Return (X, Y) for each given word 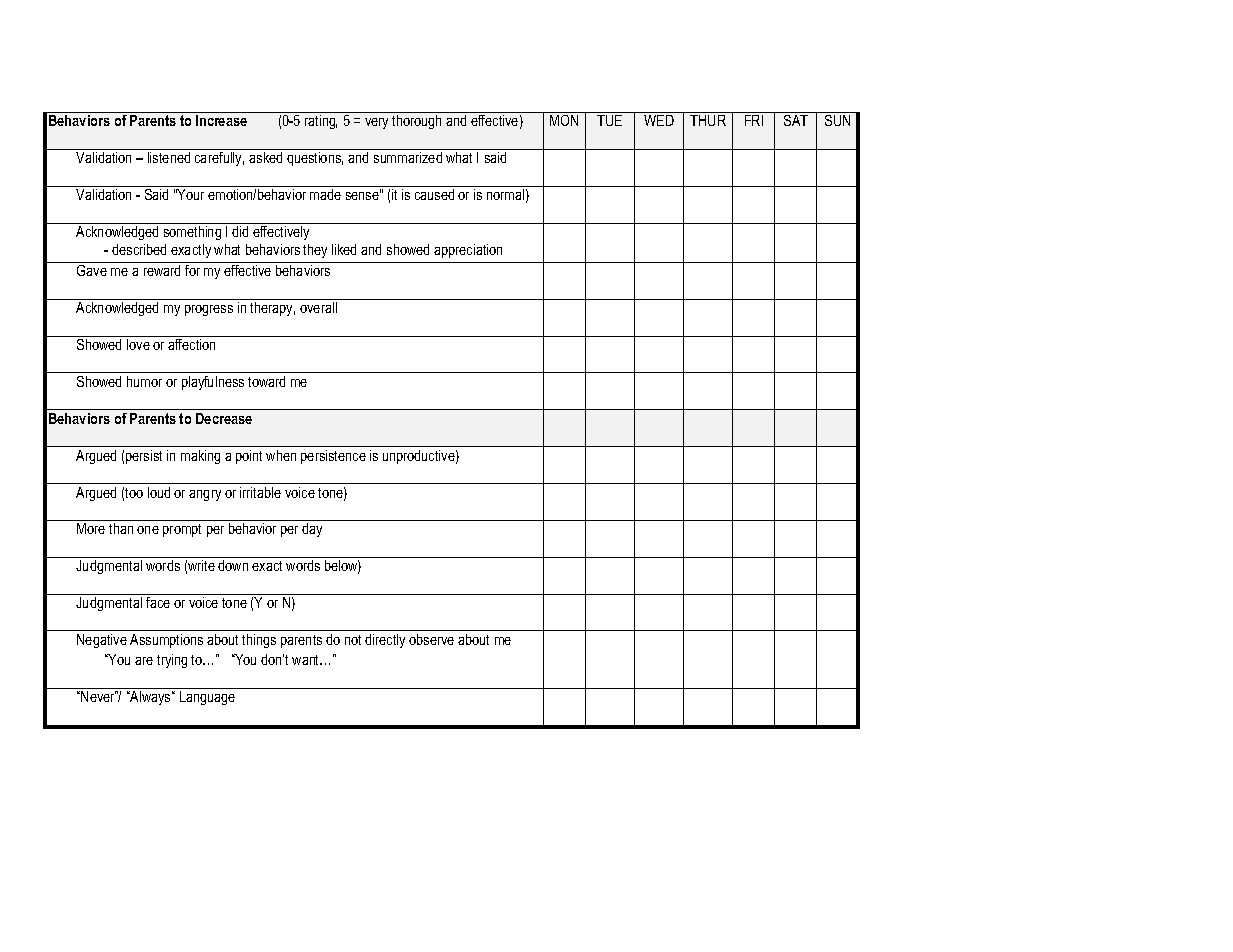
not (353, 640)
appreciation (468, 251)
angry (205, 495)
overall (318, 307)
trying (172, 661)
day (312, 530)
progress (209, 310)
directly (385, 641)
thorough (416, 122)
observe (431, 639)
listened (169, 157)
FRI (754, 120)
